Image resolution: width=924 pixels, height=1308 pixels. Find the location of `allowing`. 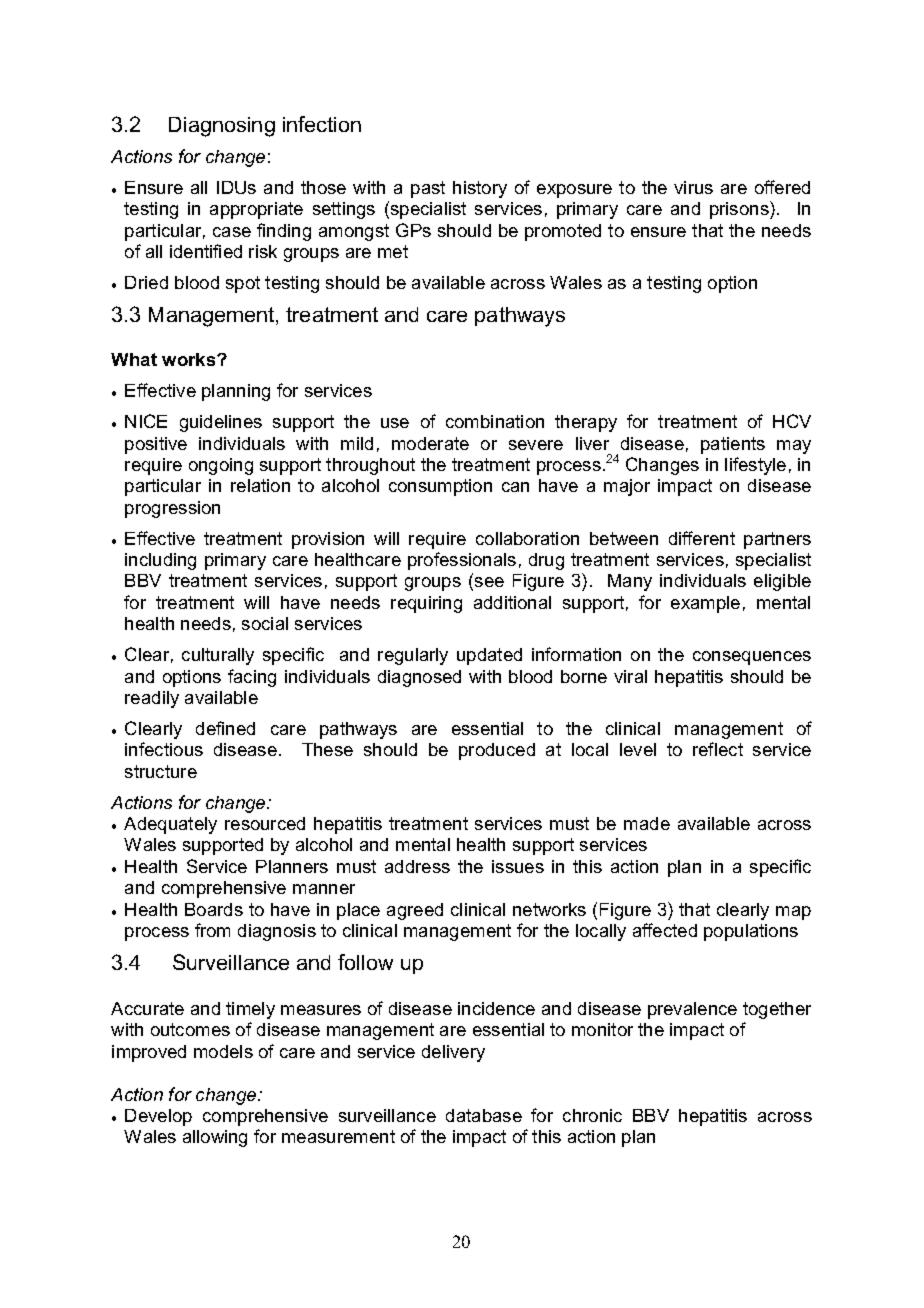

allowing is located at coordinates (215, 1138).
